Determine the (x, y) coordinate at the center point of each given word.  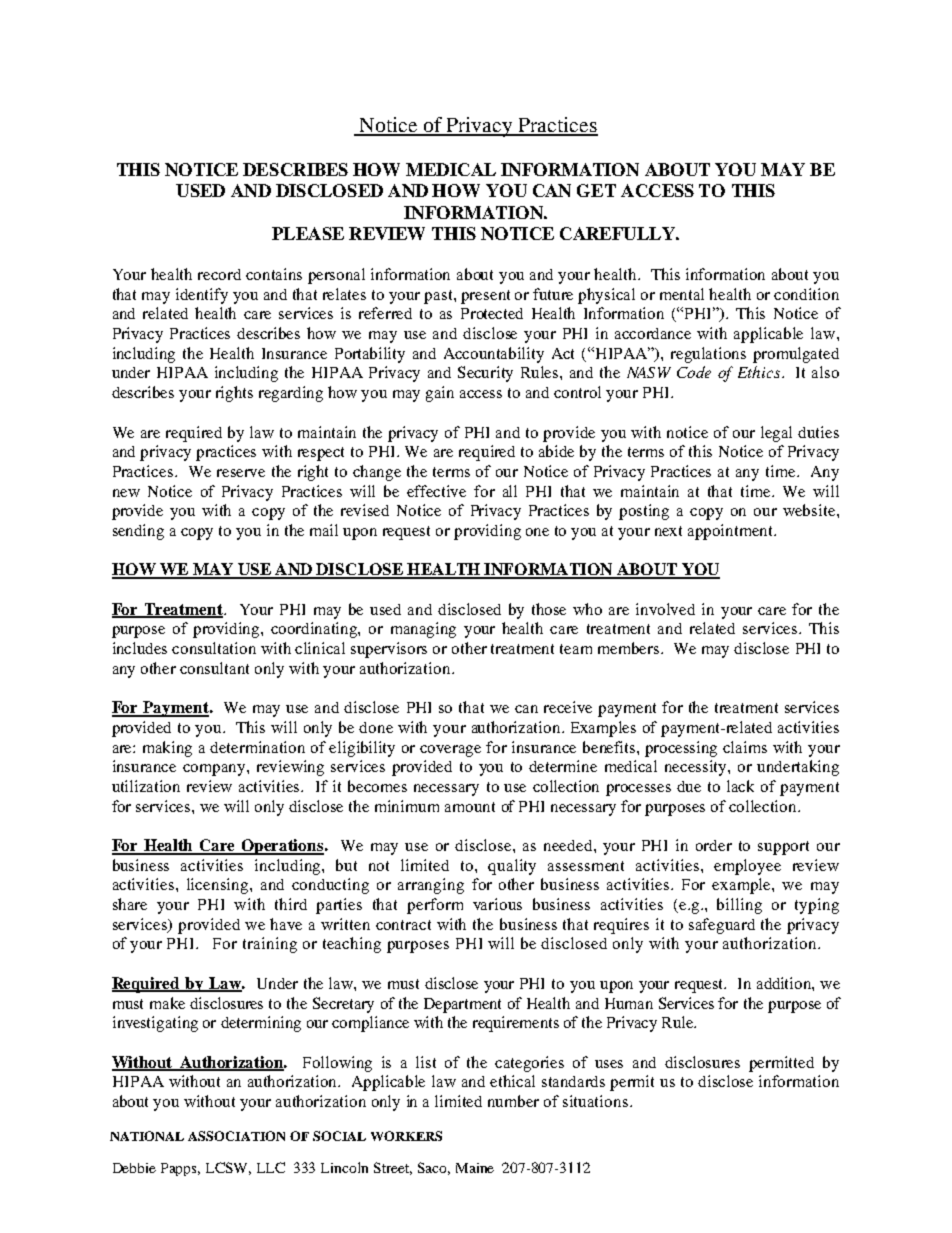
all (510, 491)
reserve (241, 473)
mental (682, 294)
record (219, 274)
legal (776, 434)
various (497, 904)
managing (423, 630)
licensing (219, 886)
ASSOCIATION (236, 1136)
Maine (475, 1168)
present (485, 297)
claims (745, 747)
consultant (214, 668)
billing (739, 906)
